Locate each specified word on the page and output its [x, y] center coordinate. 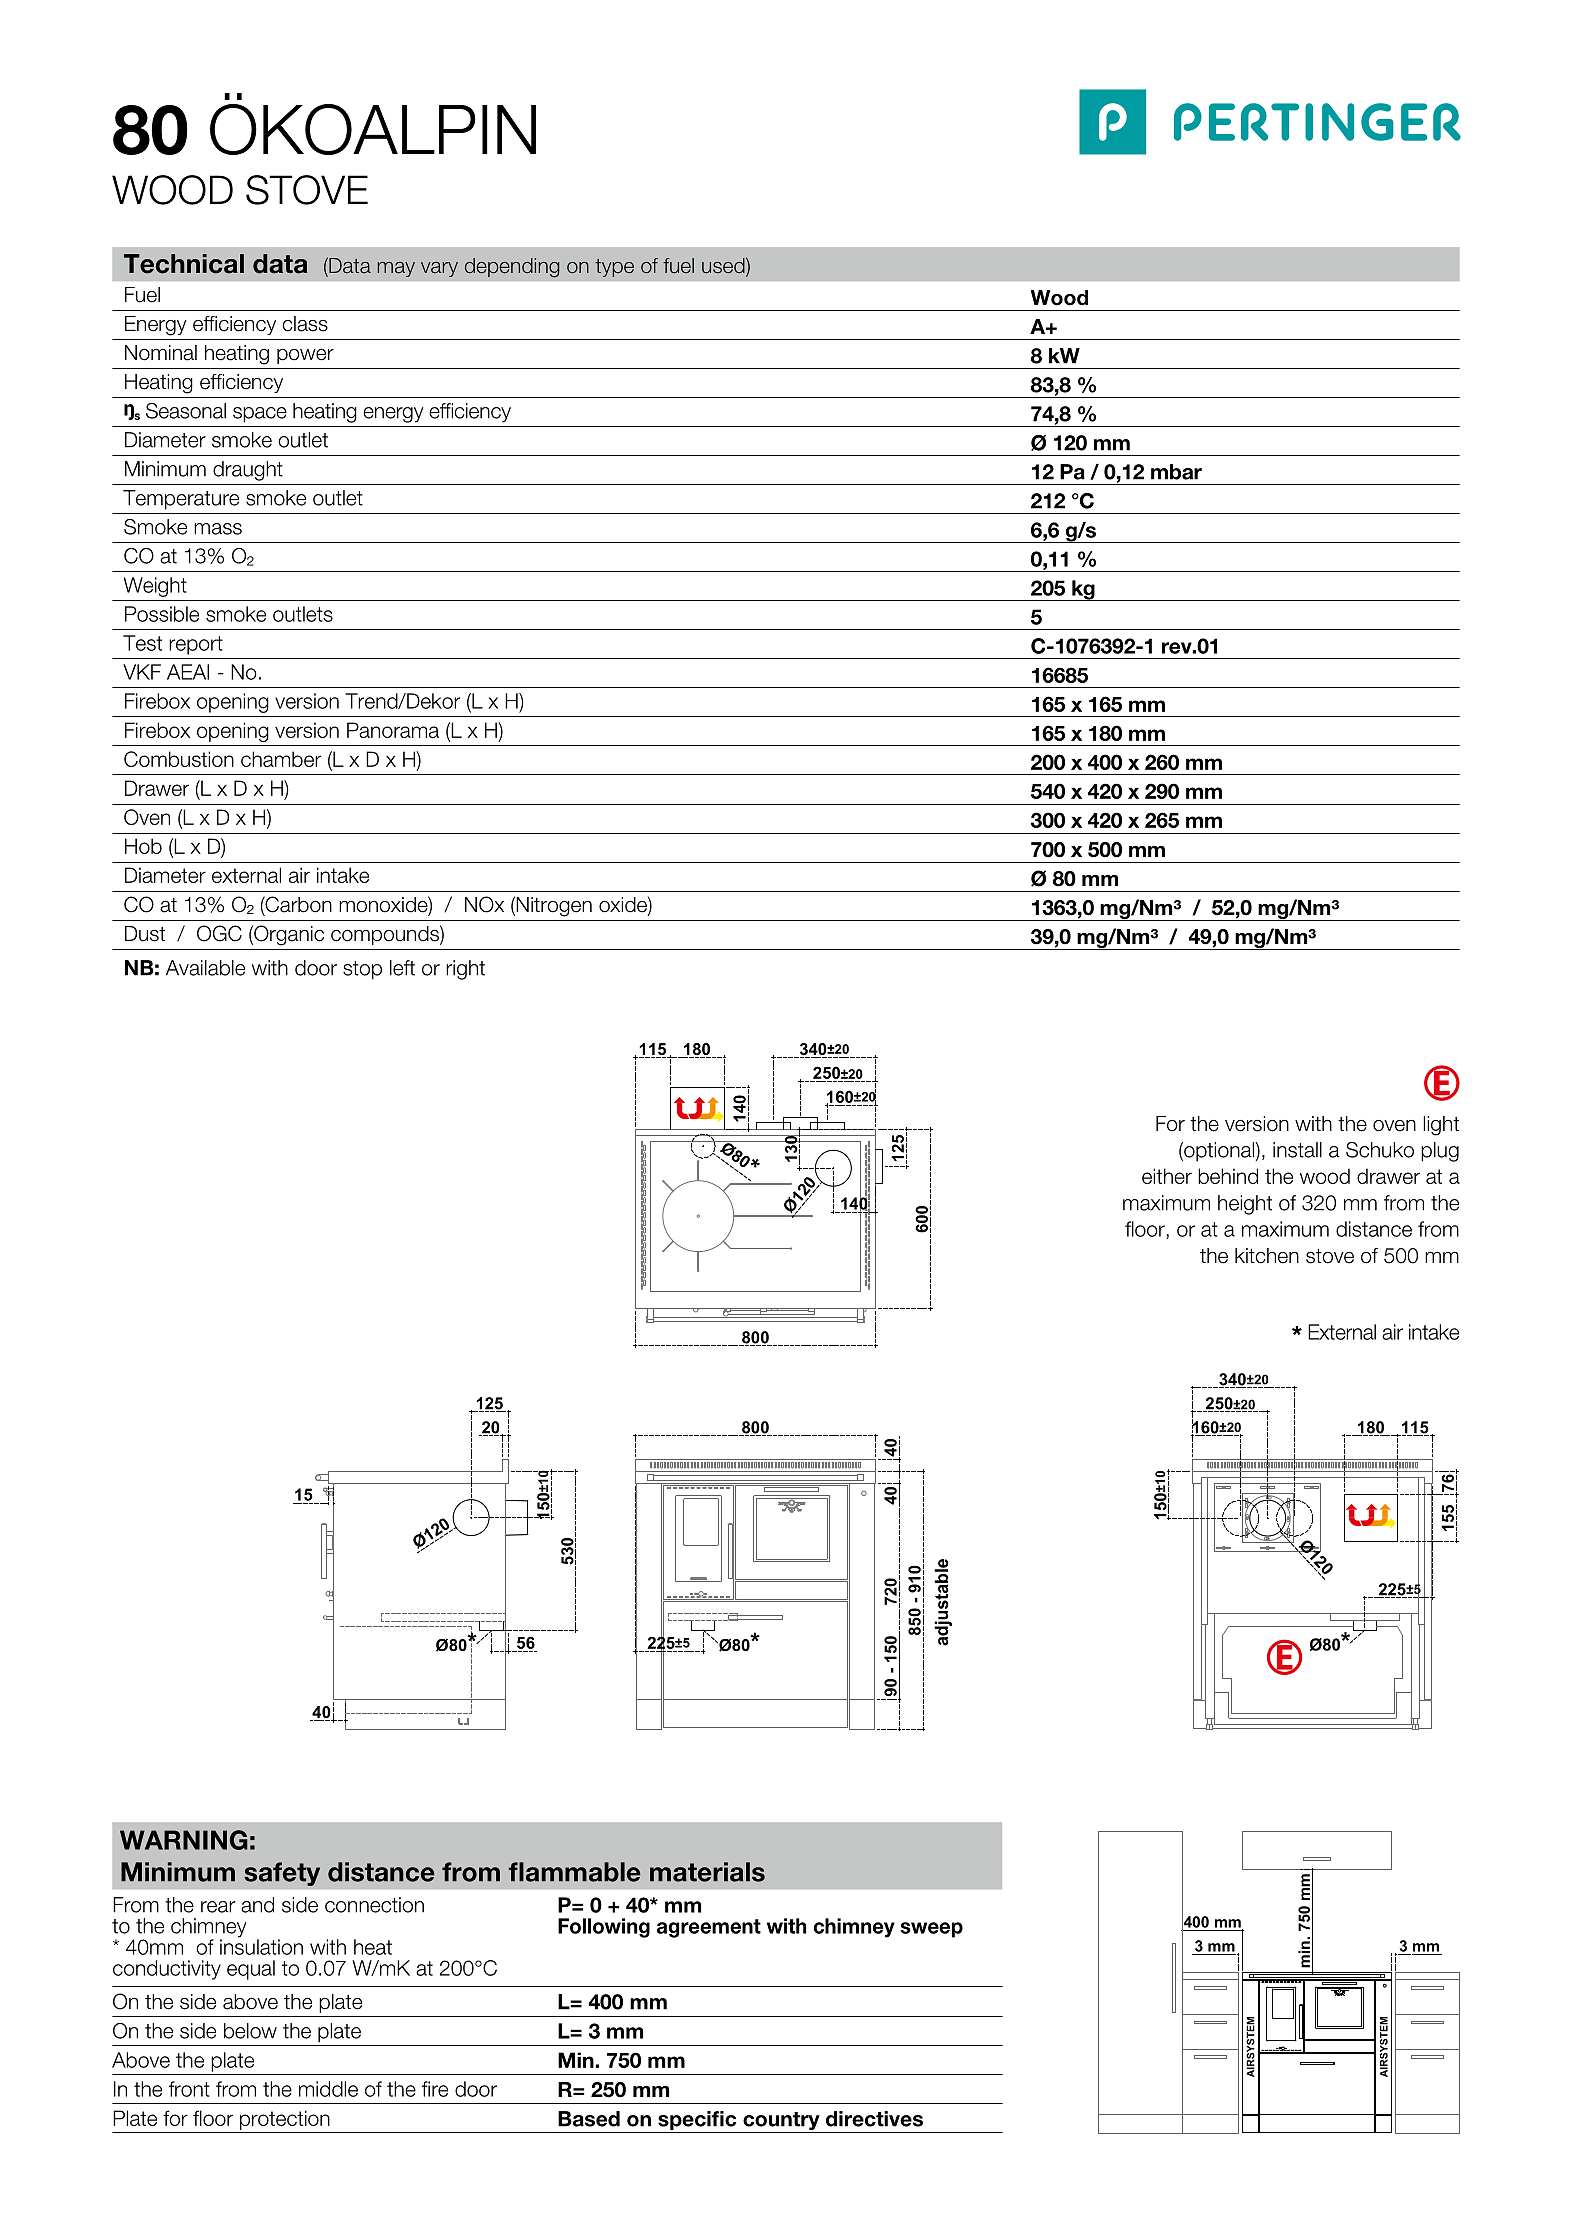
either [1167, 1176]
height [1245, 1205]
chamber [281, 759]
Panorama [393, 730]
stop [362, 970]
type [614, 268]
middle [328, 2089]
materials [707, 1872]
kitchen [1267, 1256]
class [305, 324]
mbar [1176, 472]
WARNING [184, 1840]
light [1441, 1126]
